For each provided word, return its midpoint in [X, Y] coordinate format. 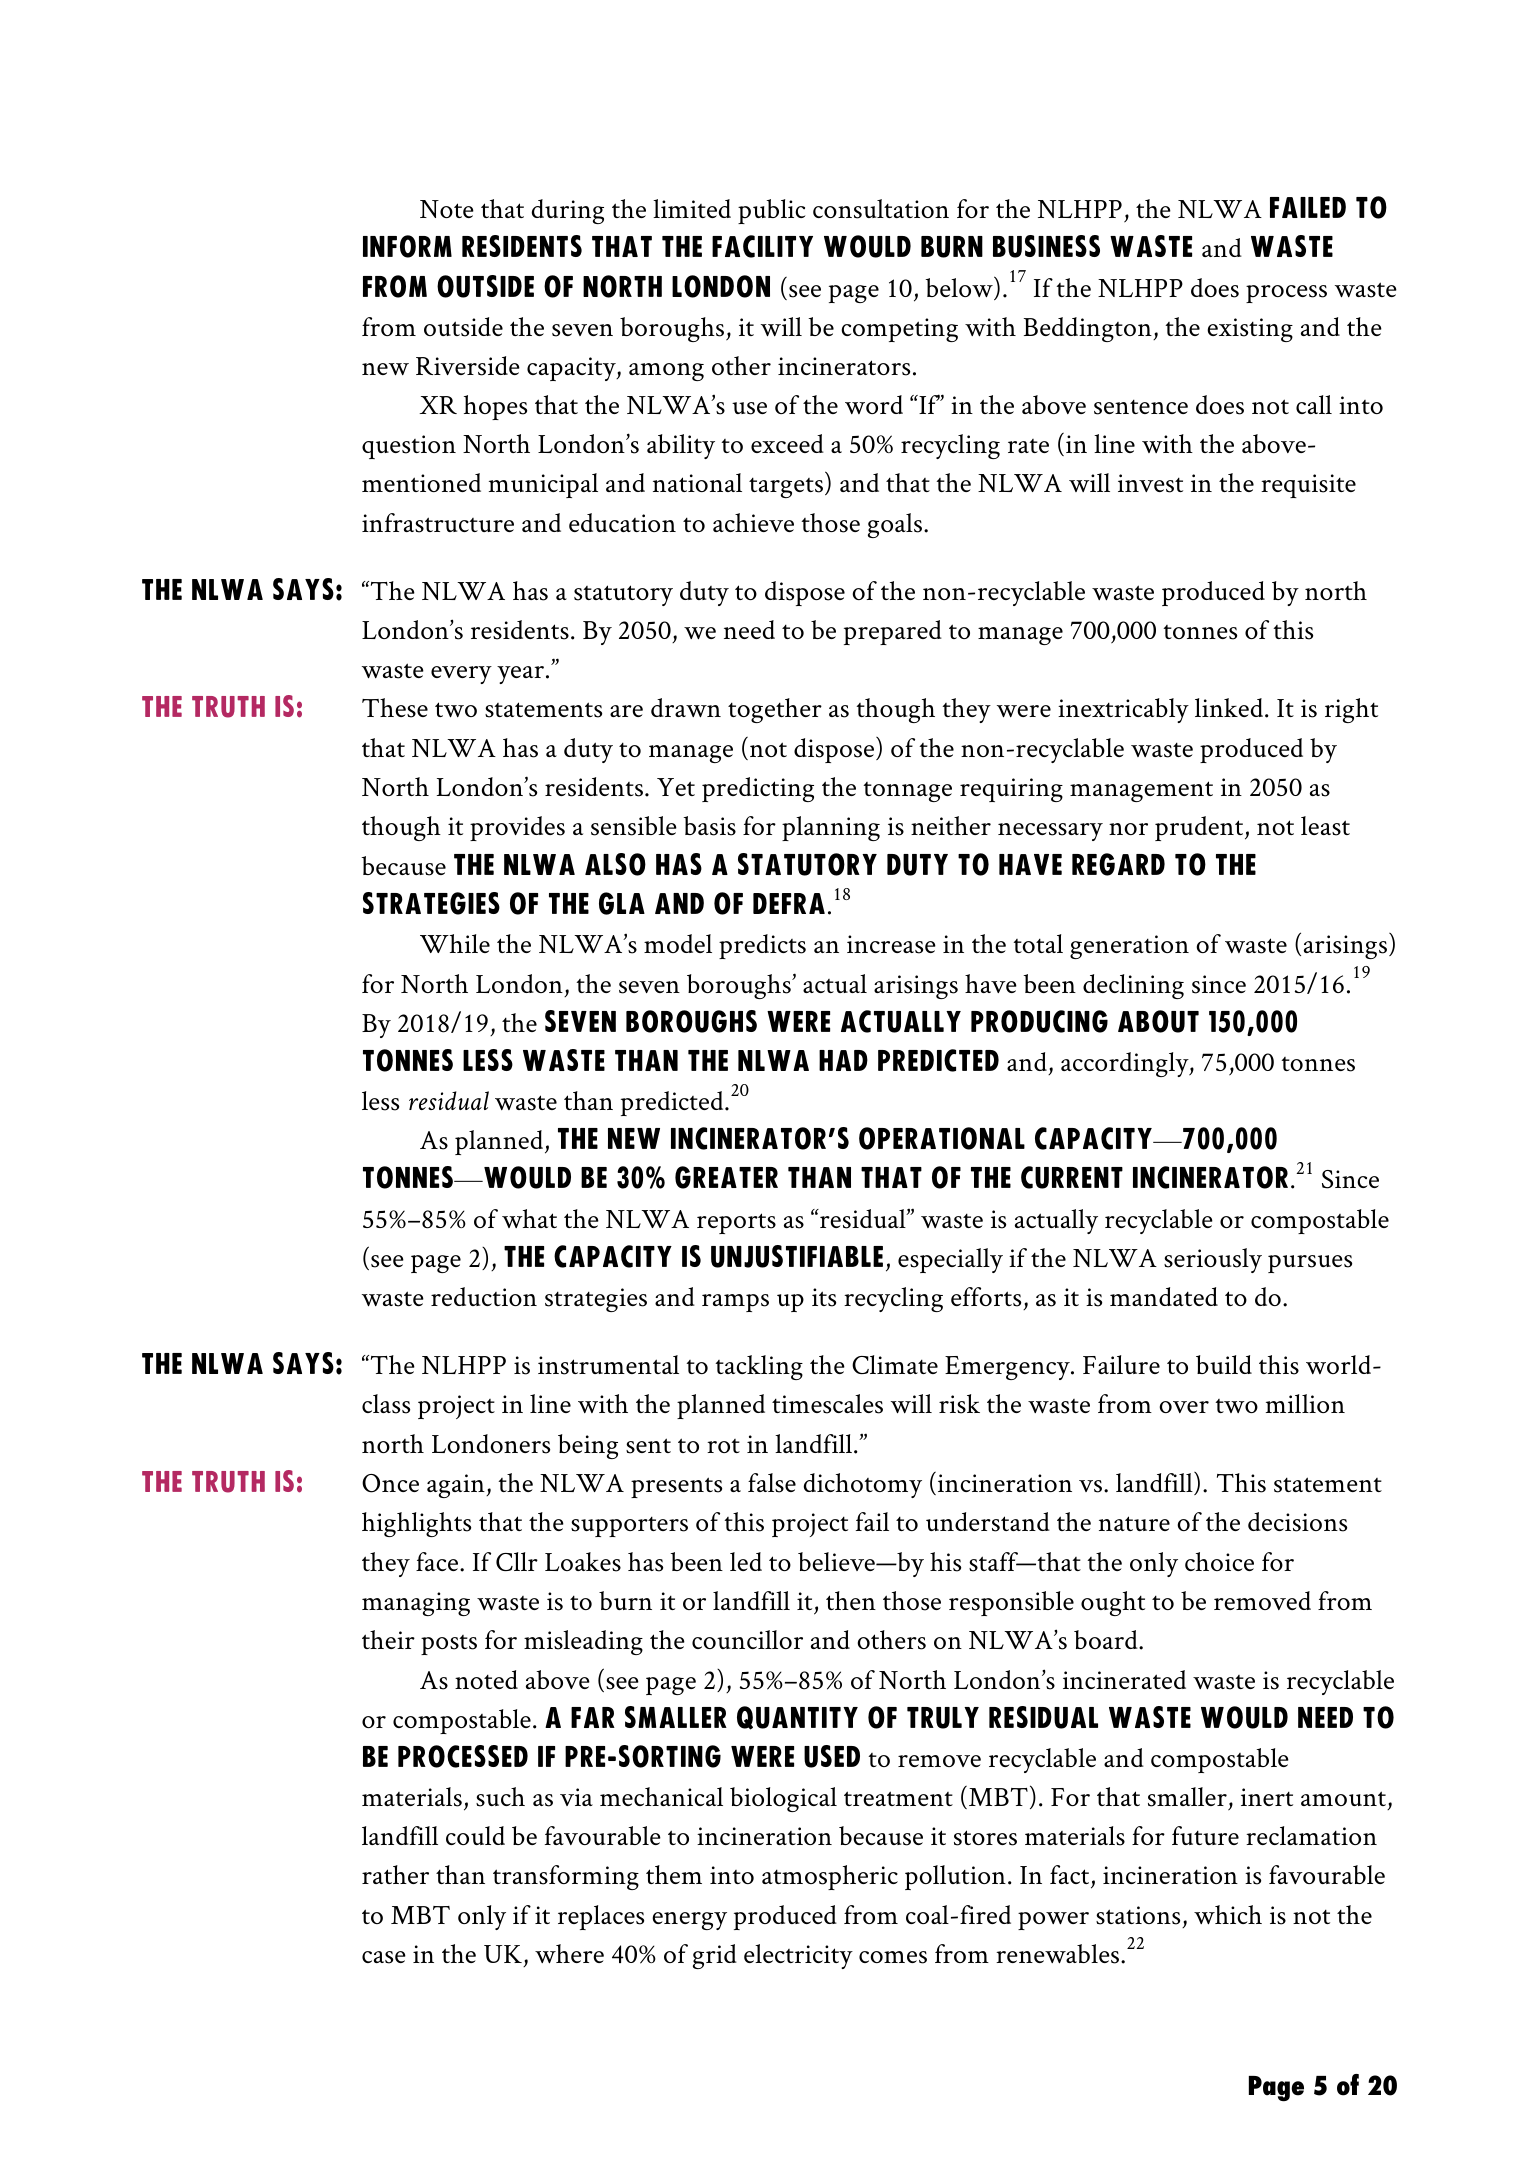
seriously [1213, 1260]
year [520, 675]
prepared [893, 632]
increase [891, 944]
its [824, 1297]
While [455, 943]
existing [1250, 330]
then [851, 1600]
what [529, 1218]
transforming [566, 1877]
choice [1219, 1561]
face [438, 1561]
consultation [881, 209]
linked [1230, 707]
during [568, 211]
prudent [1200, 828]
